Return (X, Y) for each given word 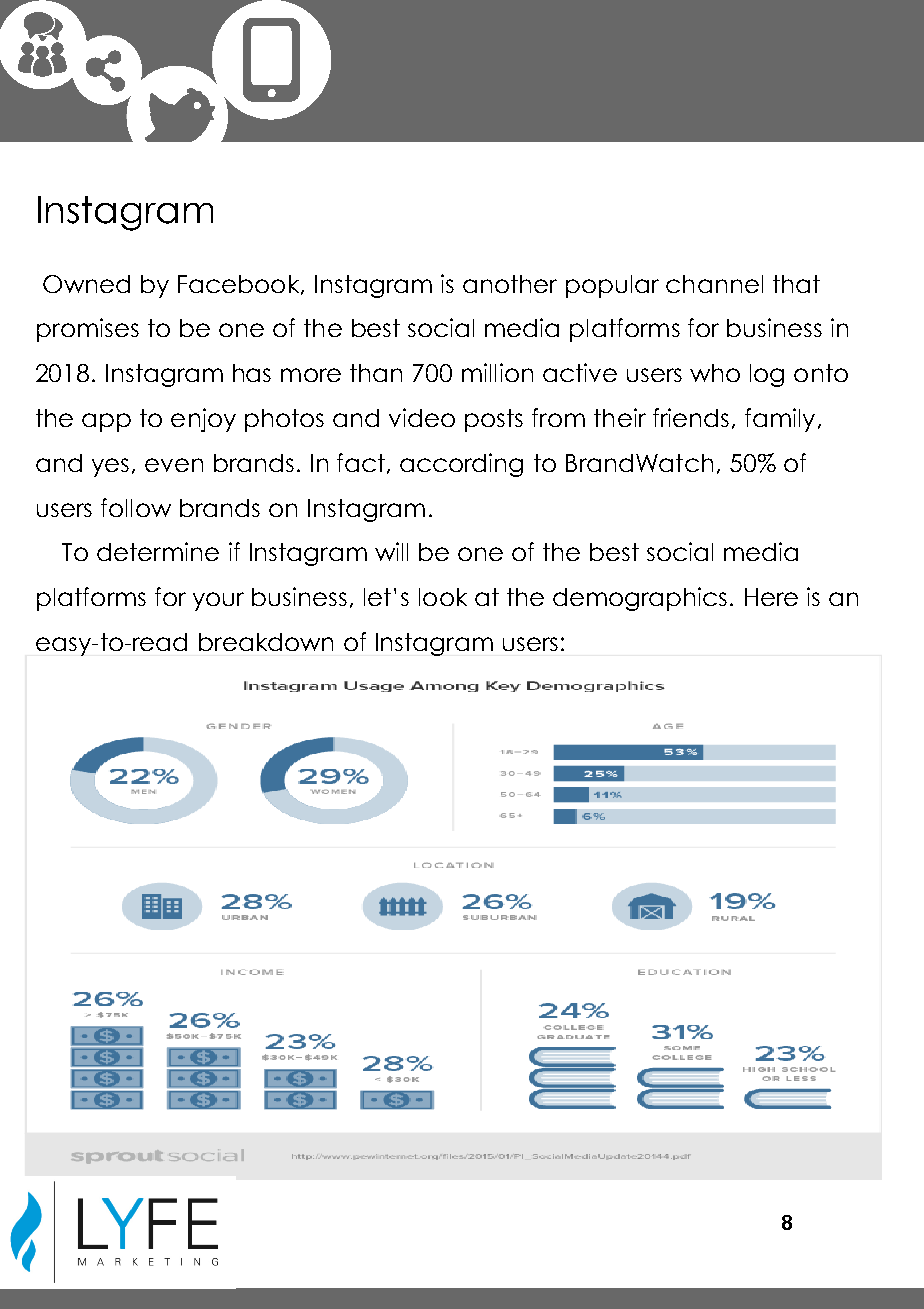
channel (714, 284)
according (461, 465)
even (174, 465)
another (510, 284)
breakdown (266, 642)
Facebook (240, 285)
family (780, 420)
